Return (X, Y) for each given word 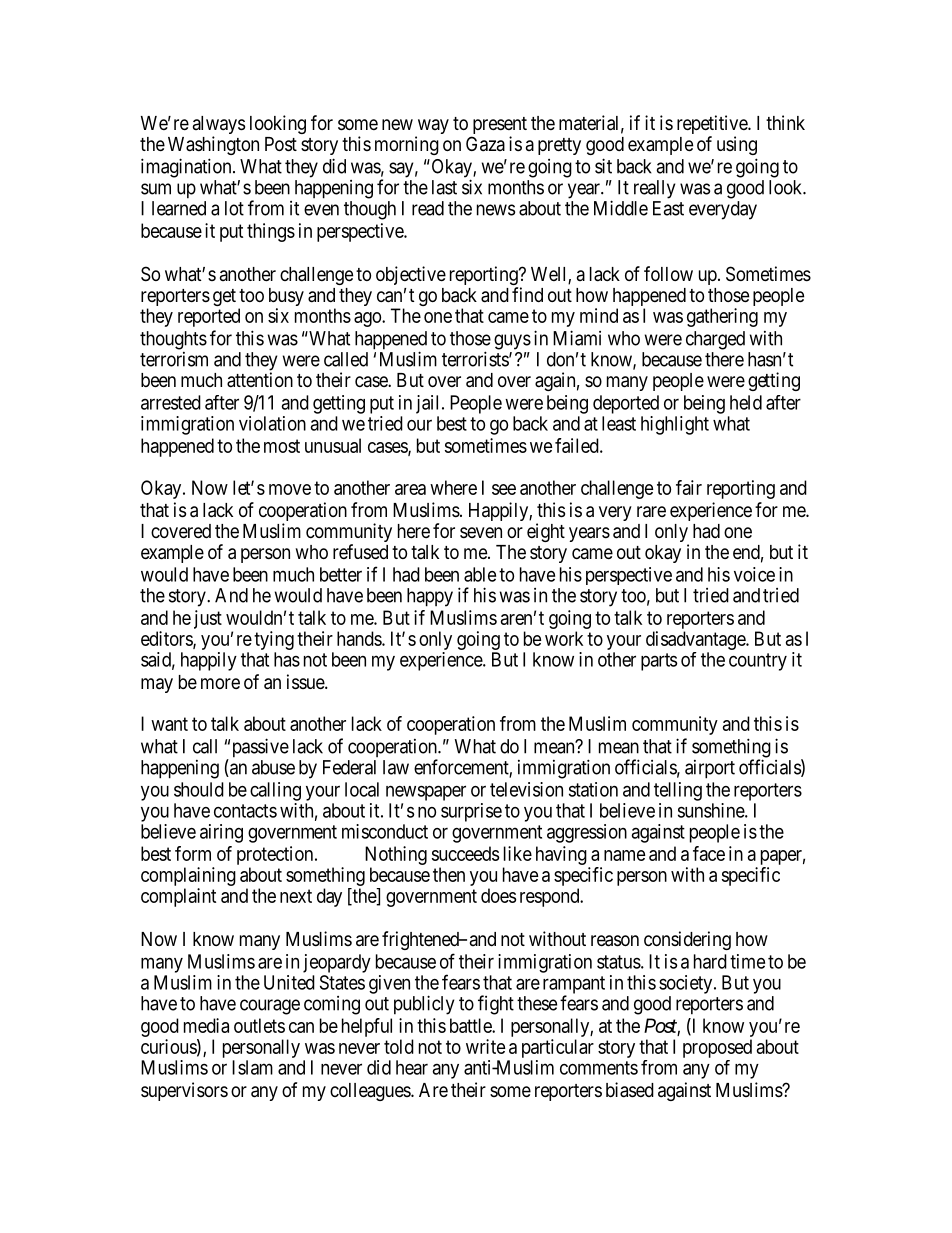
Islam (252, 1067)
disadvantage (696, 640)
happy (430, 597)
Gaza (485, 144)
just (208, 619)
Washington (213, 145)
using (737, 145)
